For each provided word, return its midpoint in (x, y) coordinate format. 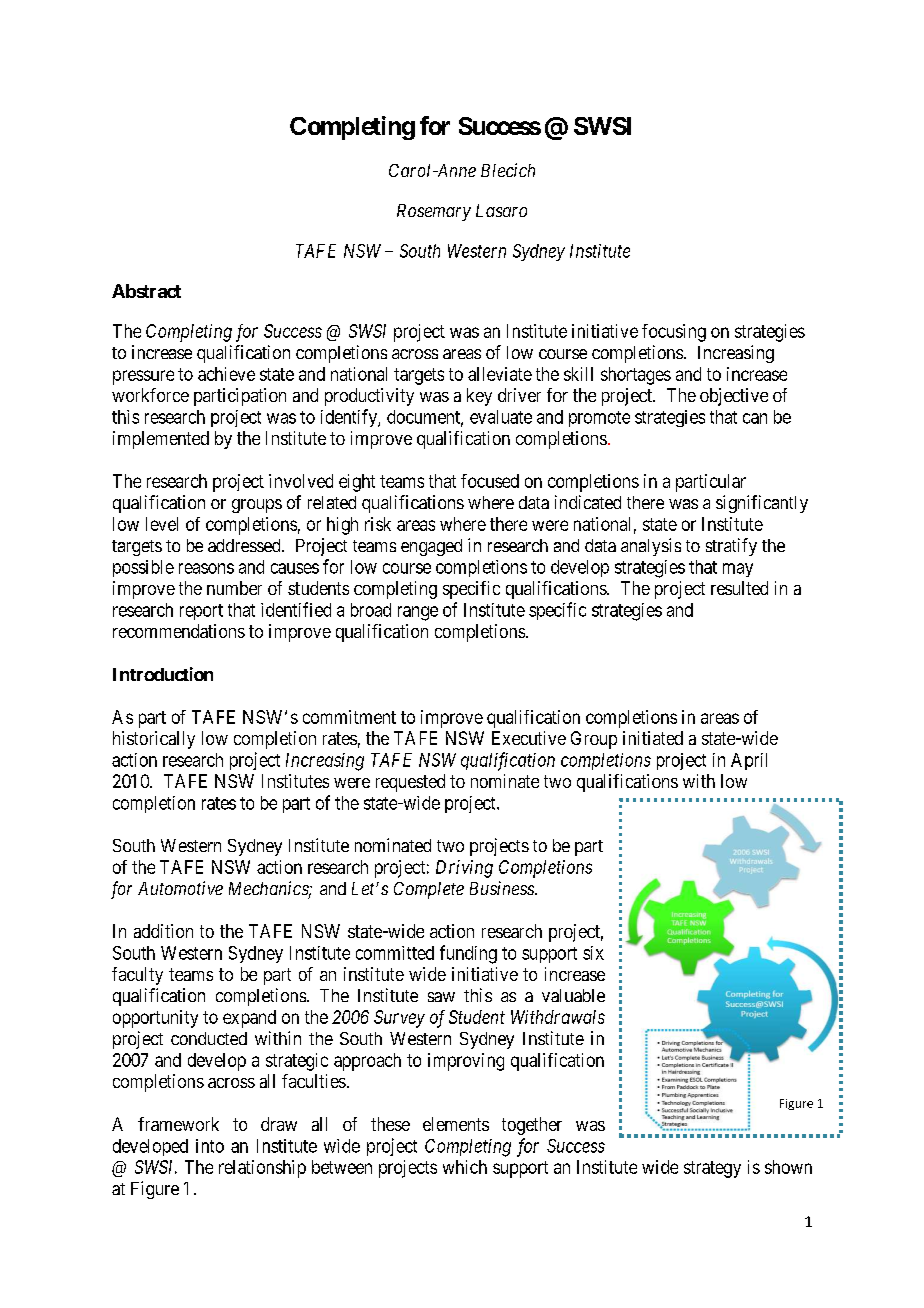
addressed (245, 545)
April (749, 761)
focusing (674, 333)
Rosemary (434, 212)
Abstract (146, 291)
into (210, 1146)
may (738, 570)
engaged (431, 547)
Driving (464, 869)
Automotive (180, 888)
